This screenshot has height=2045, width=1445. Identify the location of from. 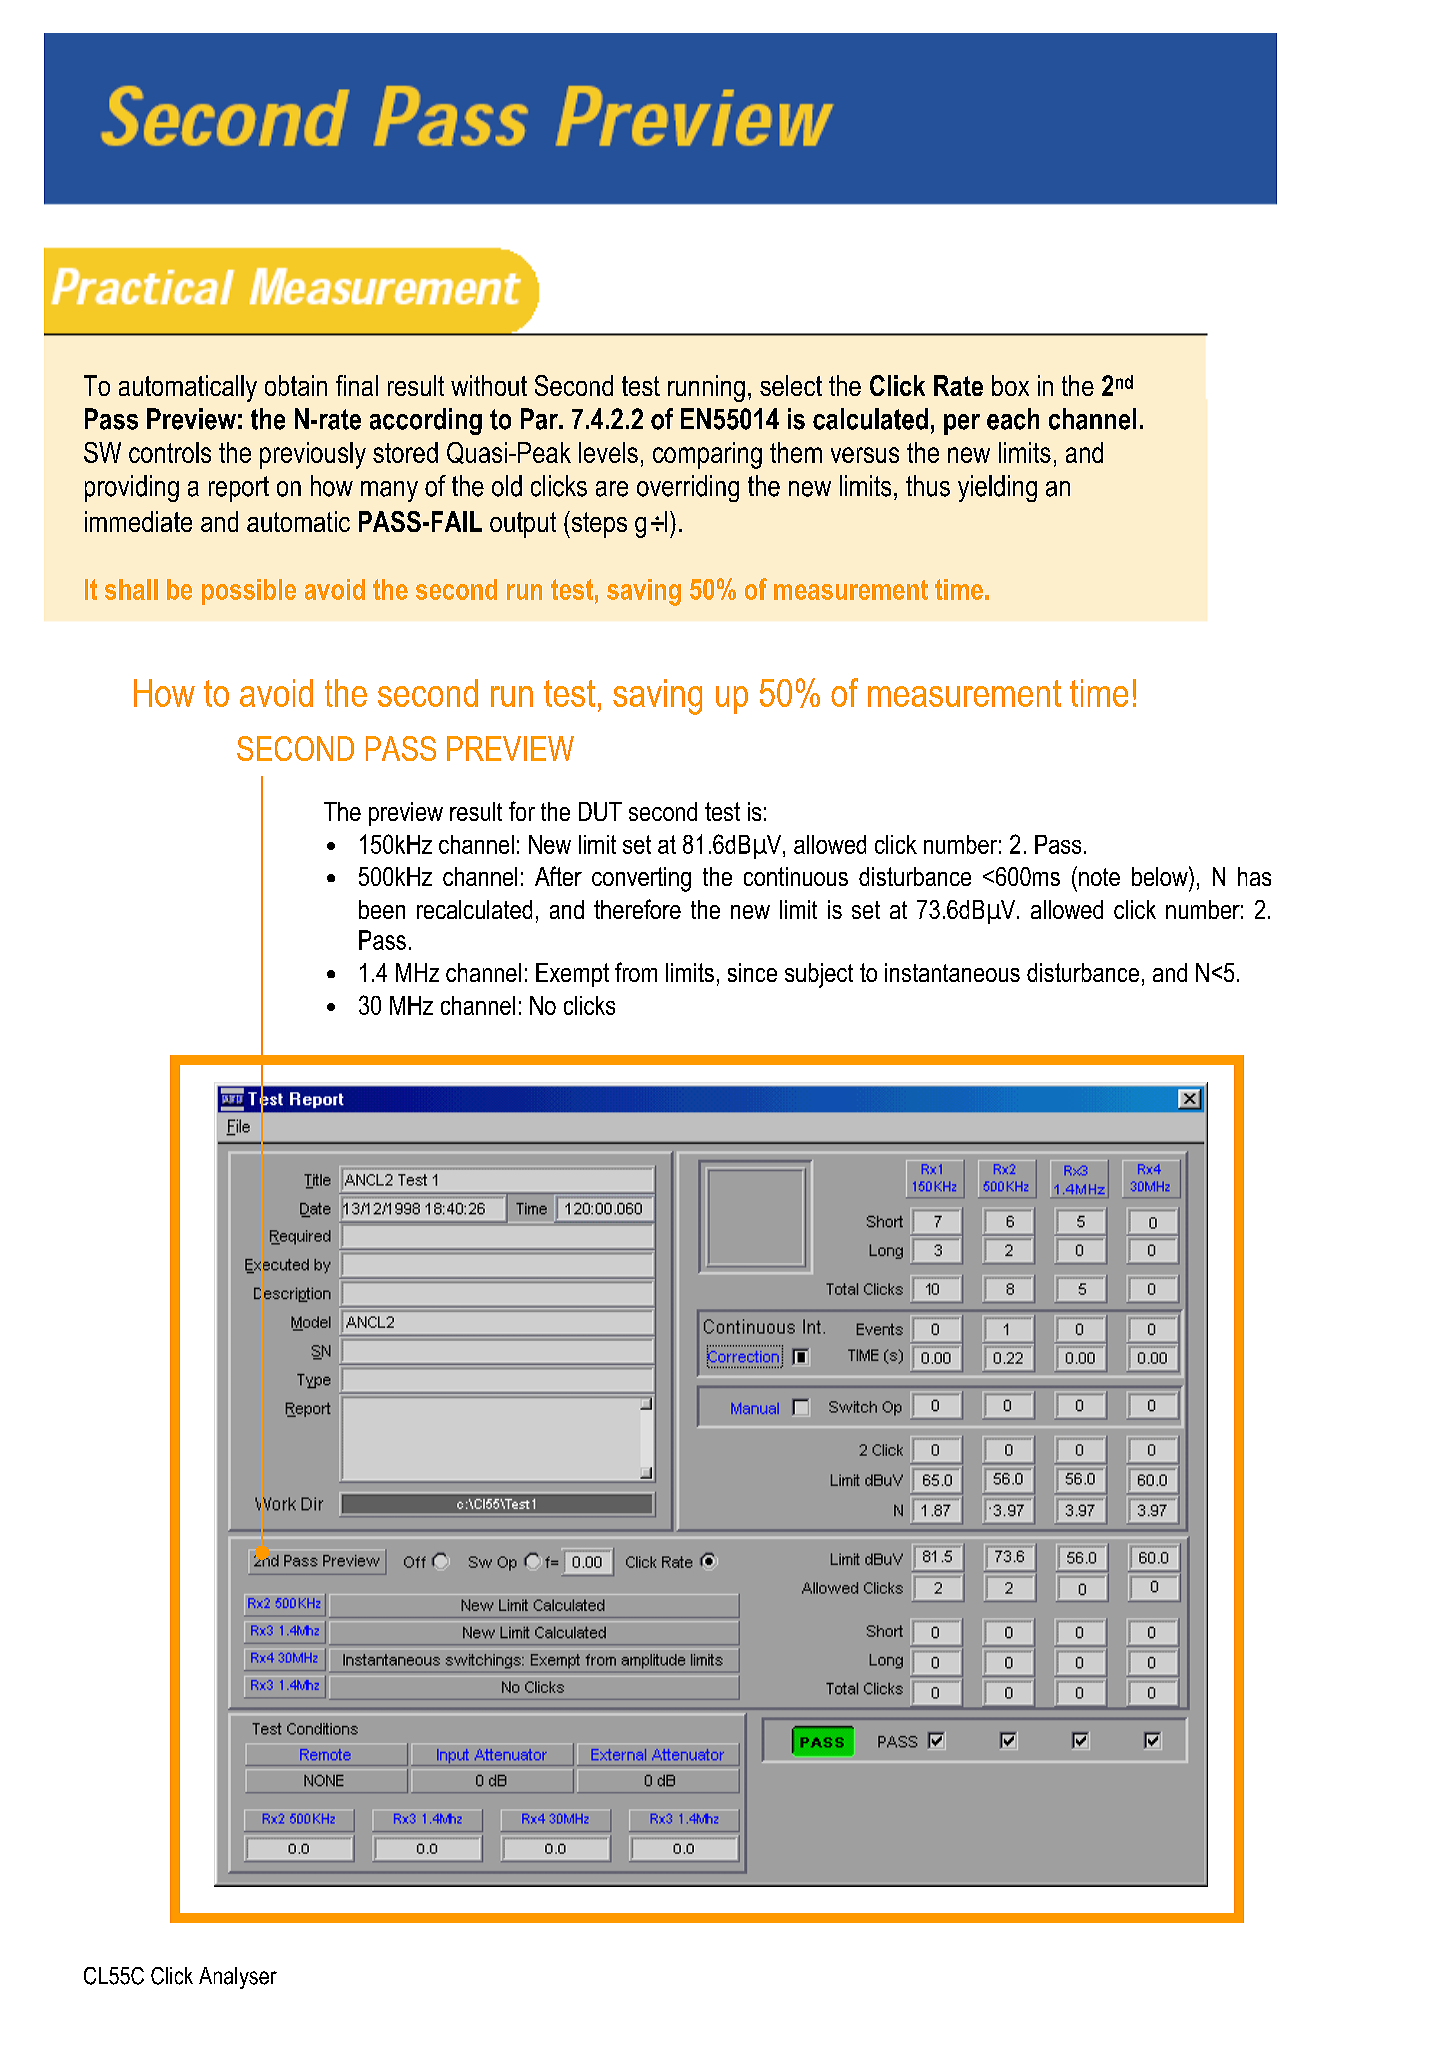
(636, 972).
